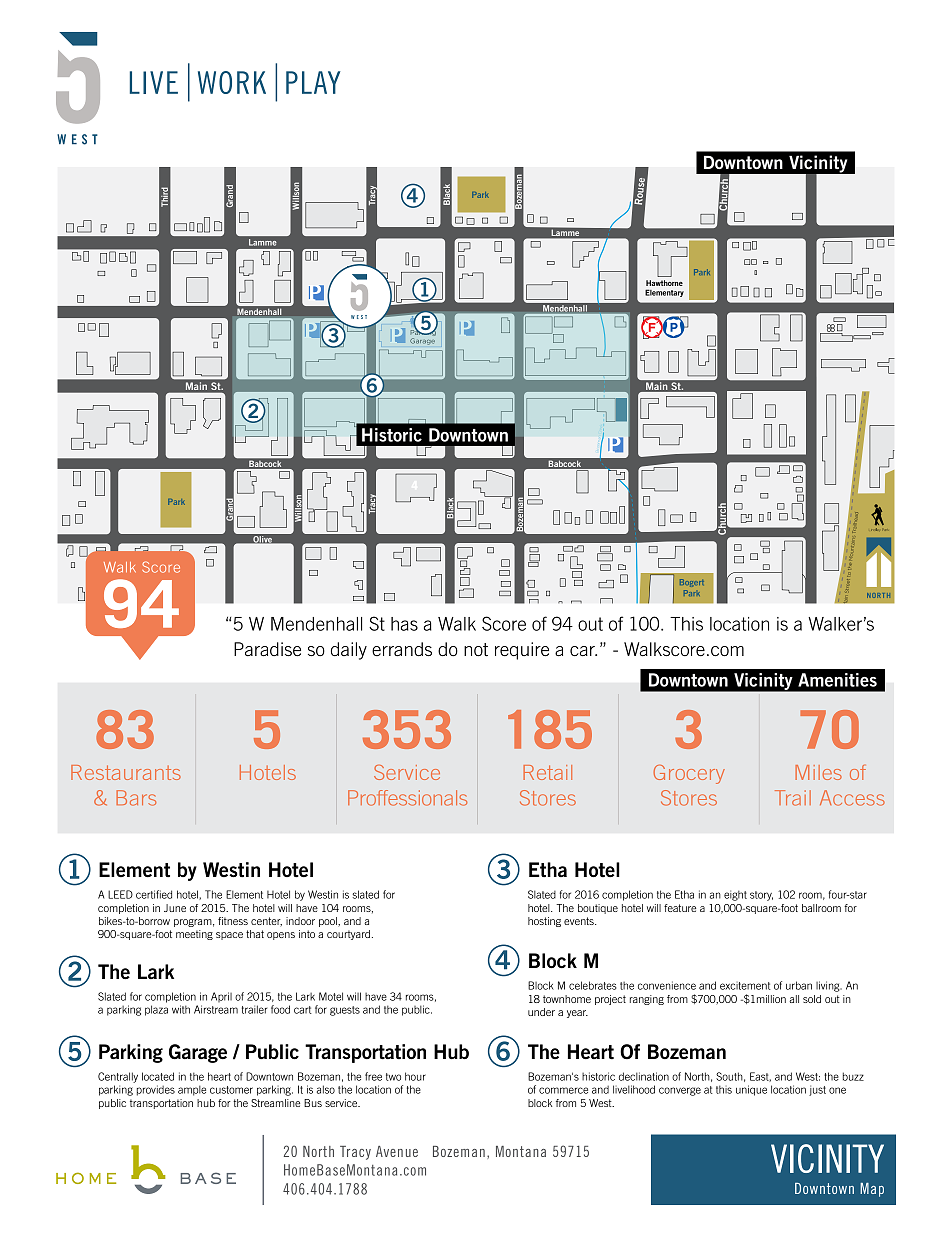  What do you see at coordinates (837, 680) in the screenshot?
I see `Amenities` at bounding box center [837, 680].
